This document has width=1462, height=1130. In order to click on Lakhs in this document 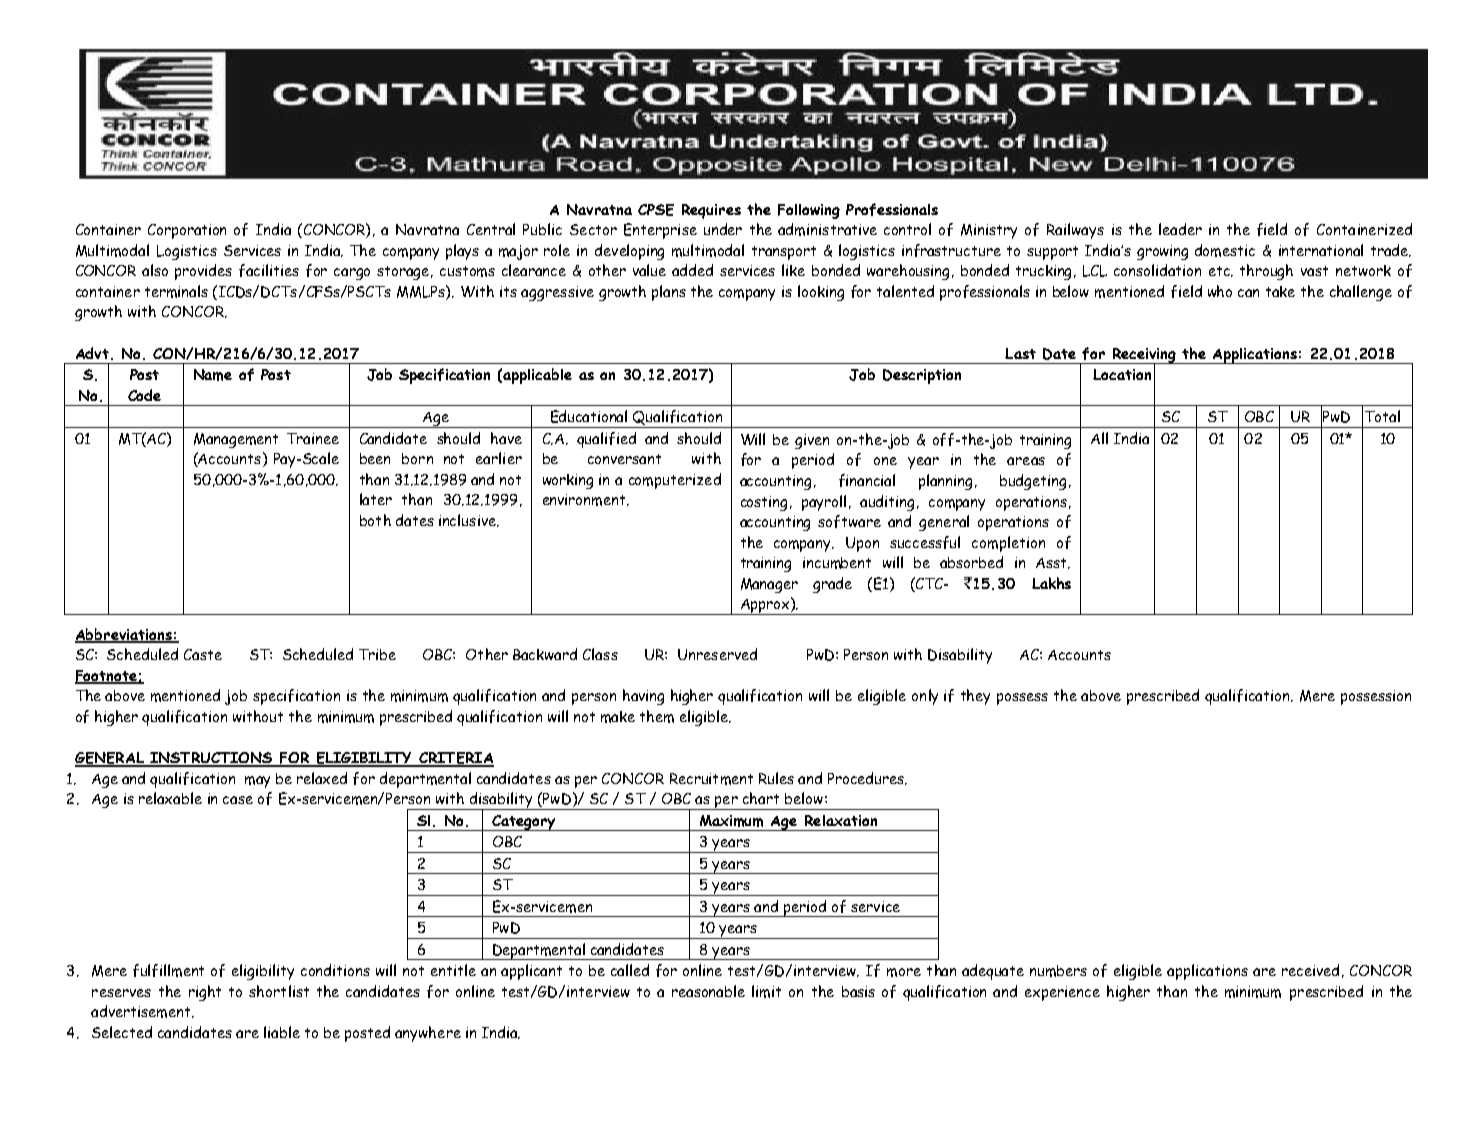, I will do `click(1051, 583)`.
